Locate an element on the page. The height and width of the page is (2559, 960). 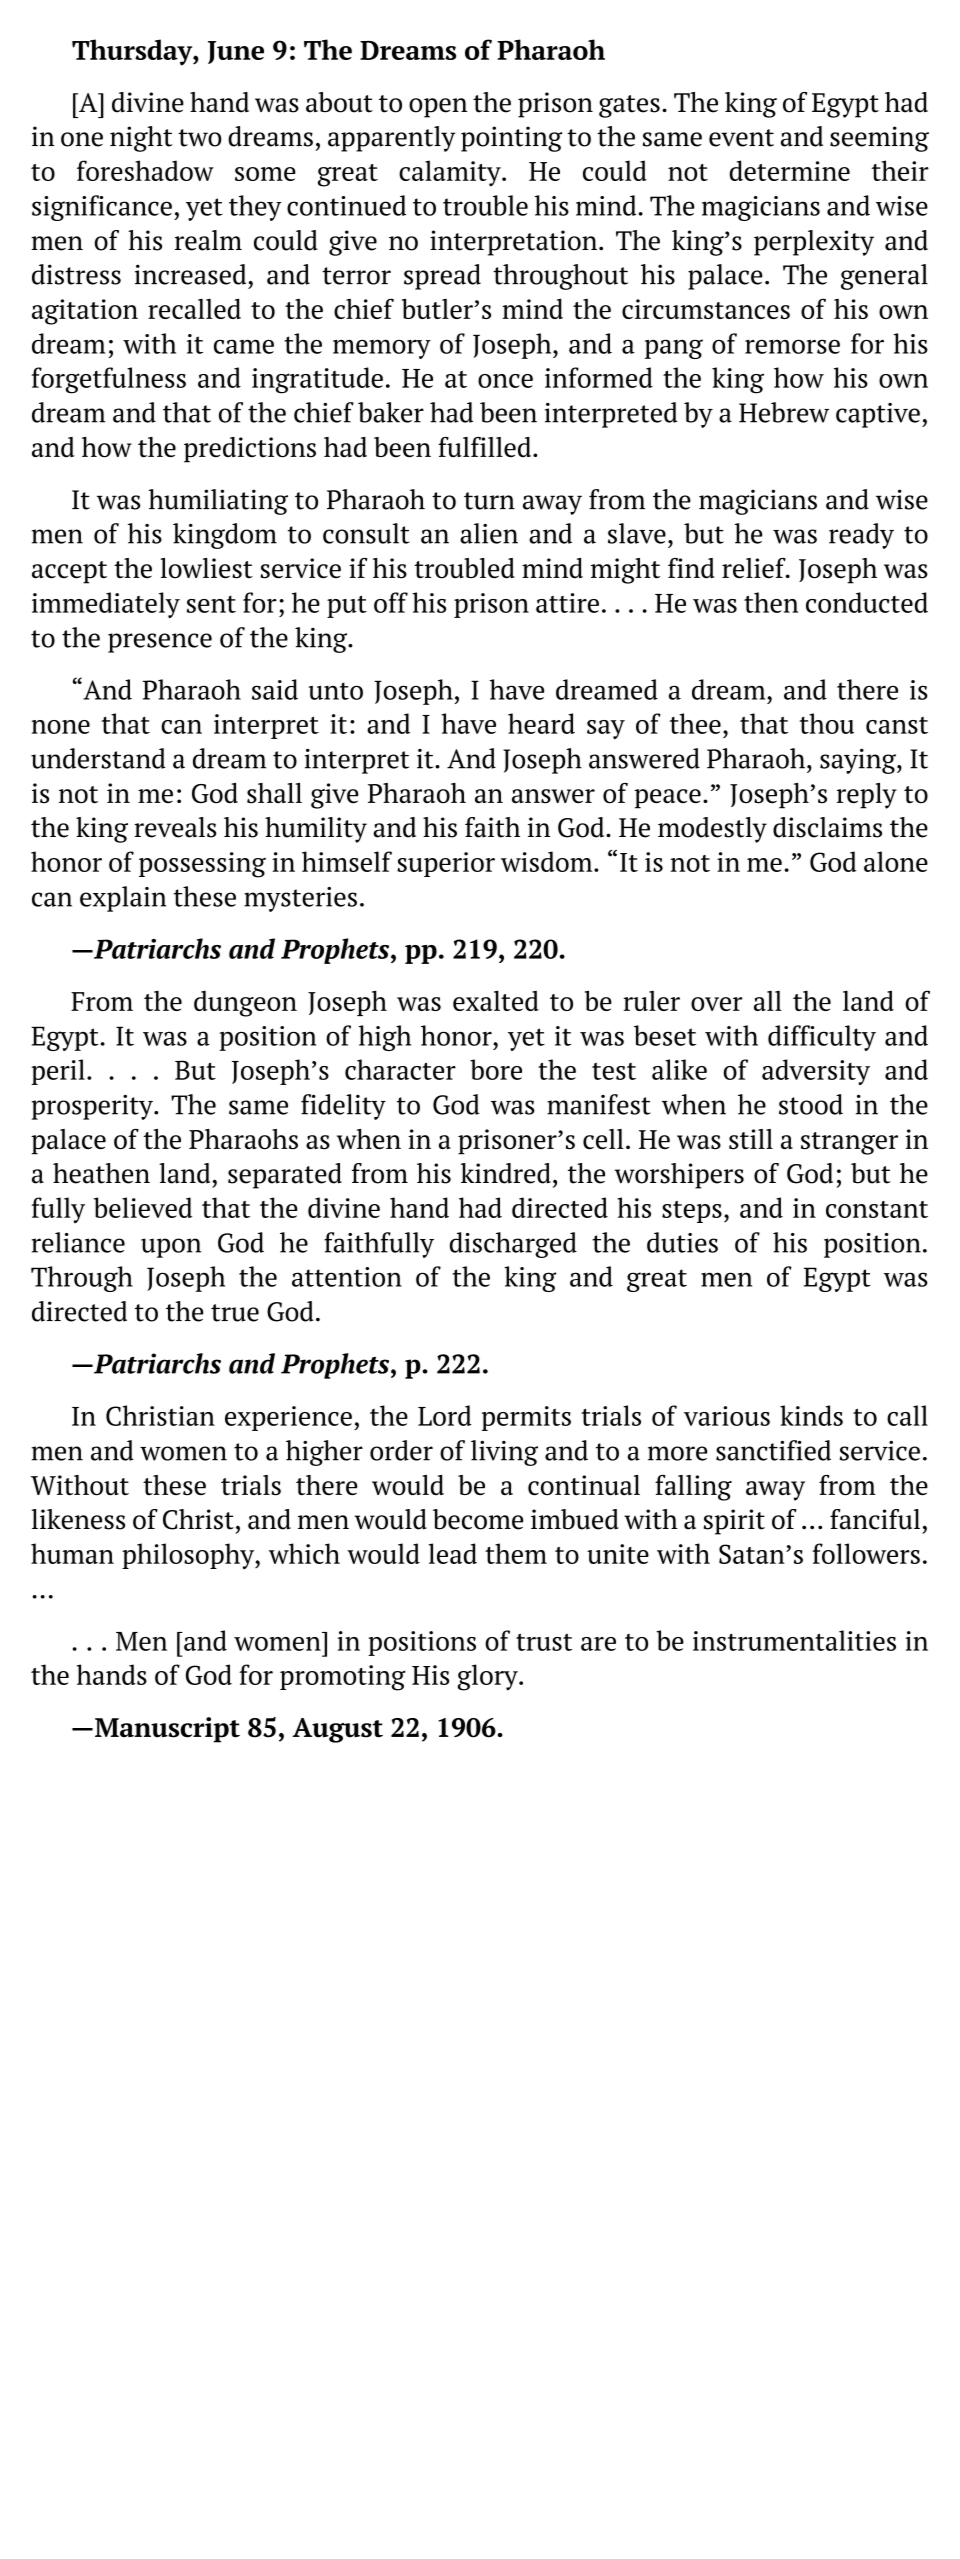
night is located at coordinates (141, 139).
